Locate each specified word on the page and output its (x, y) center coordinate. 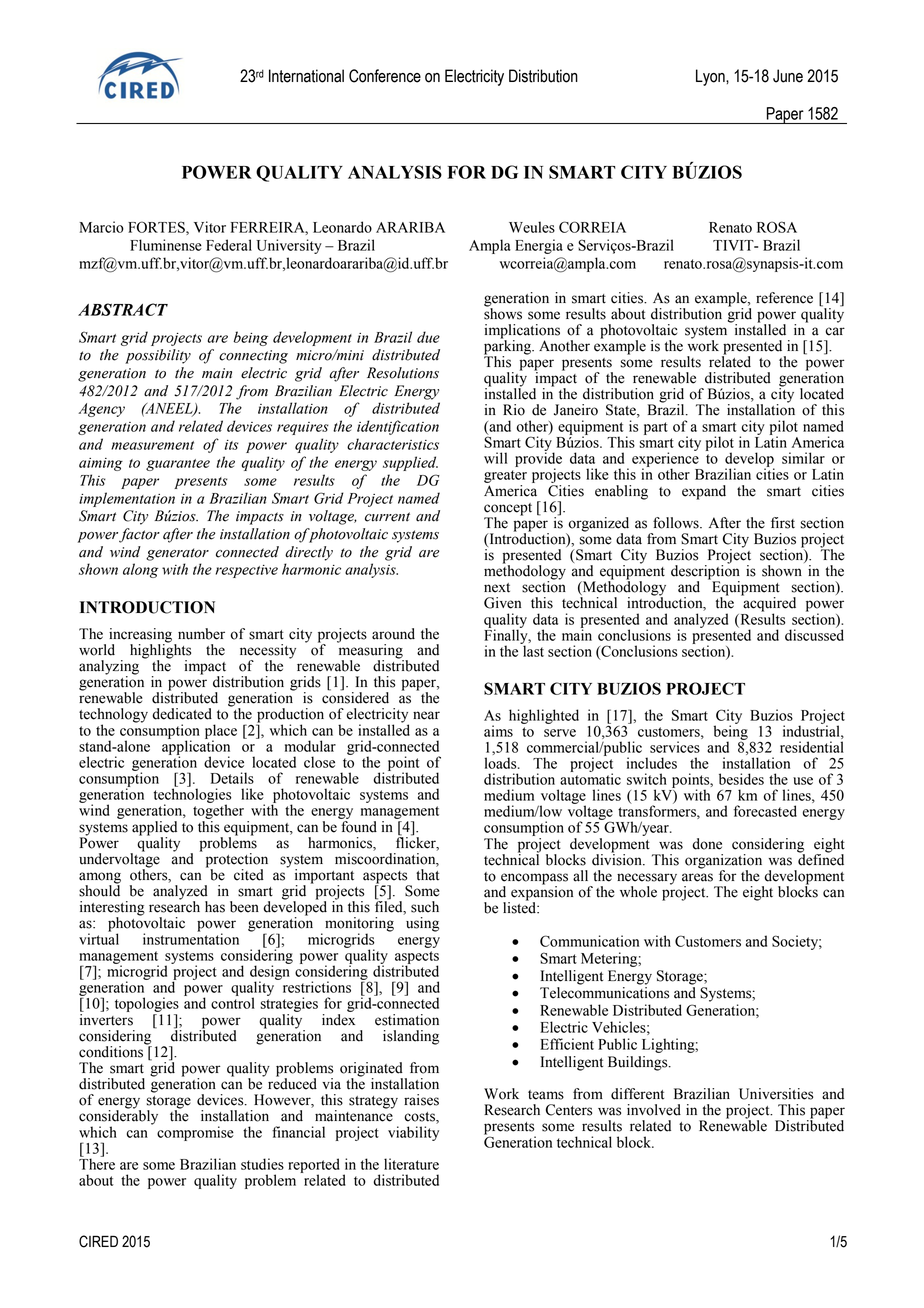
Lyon (711, 77)
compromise (195, 1133)
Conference (385, 76)
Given (502, 603)
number (201, 634)
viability (413, 1133)
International (306, 76)
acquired (768, 604)
